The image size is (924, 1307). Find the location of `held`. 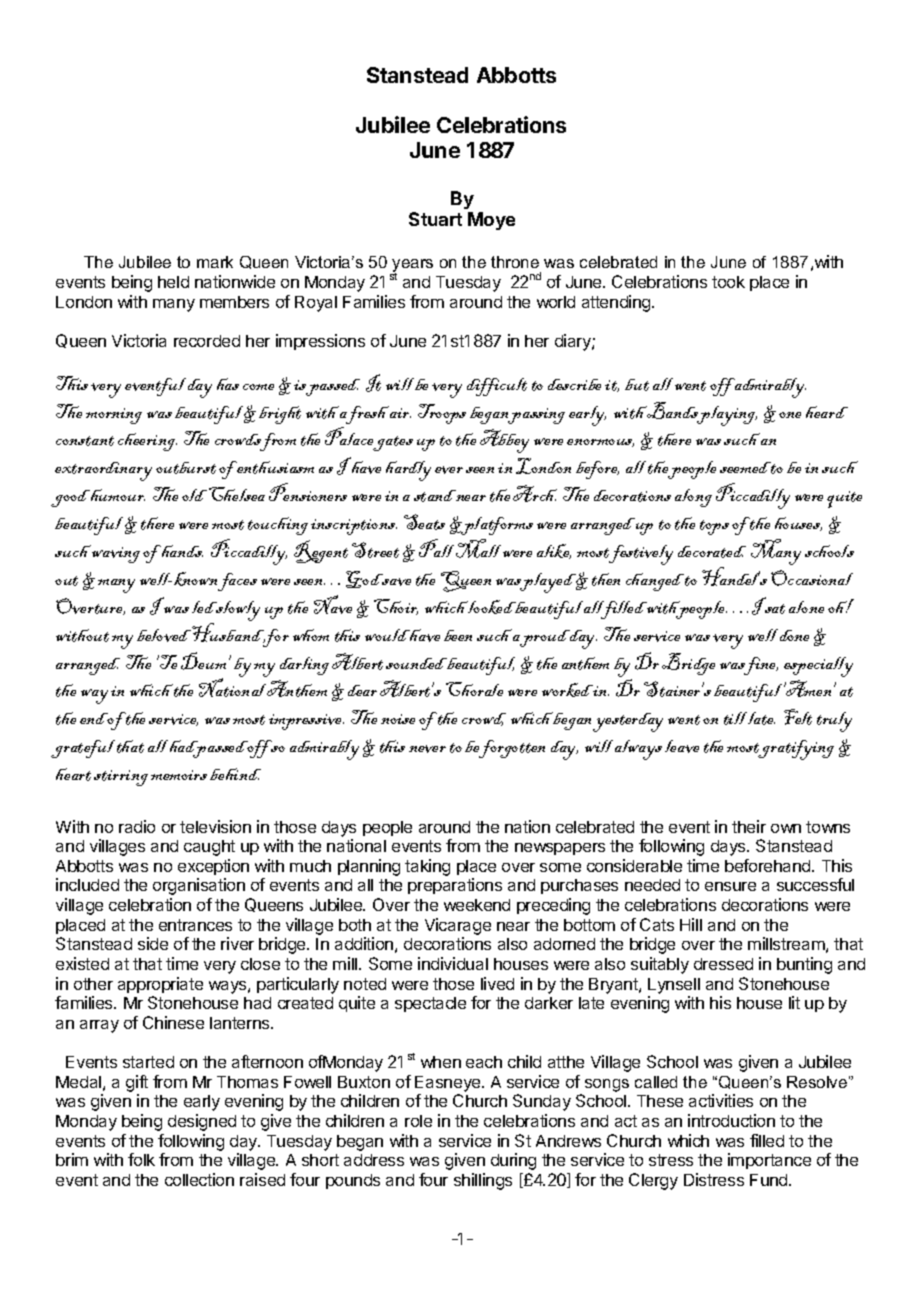

held is located at coordinates (173, 282).
